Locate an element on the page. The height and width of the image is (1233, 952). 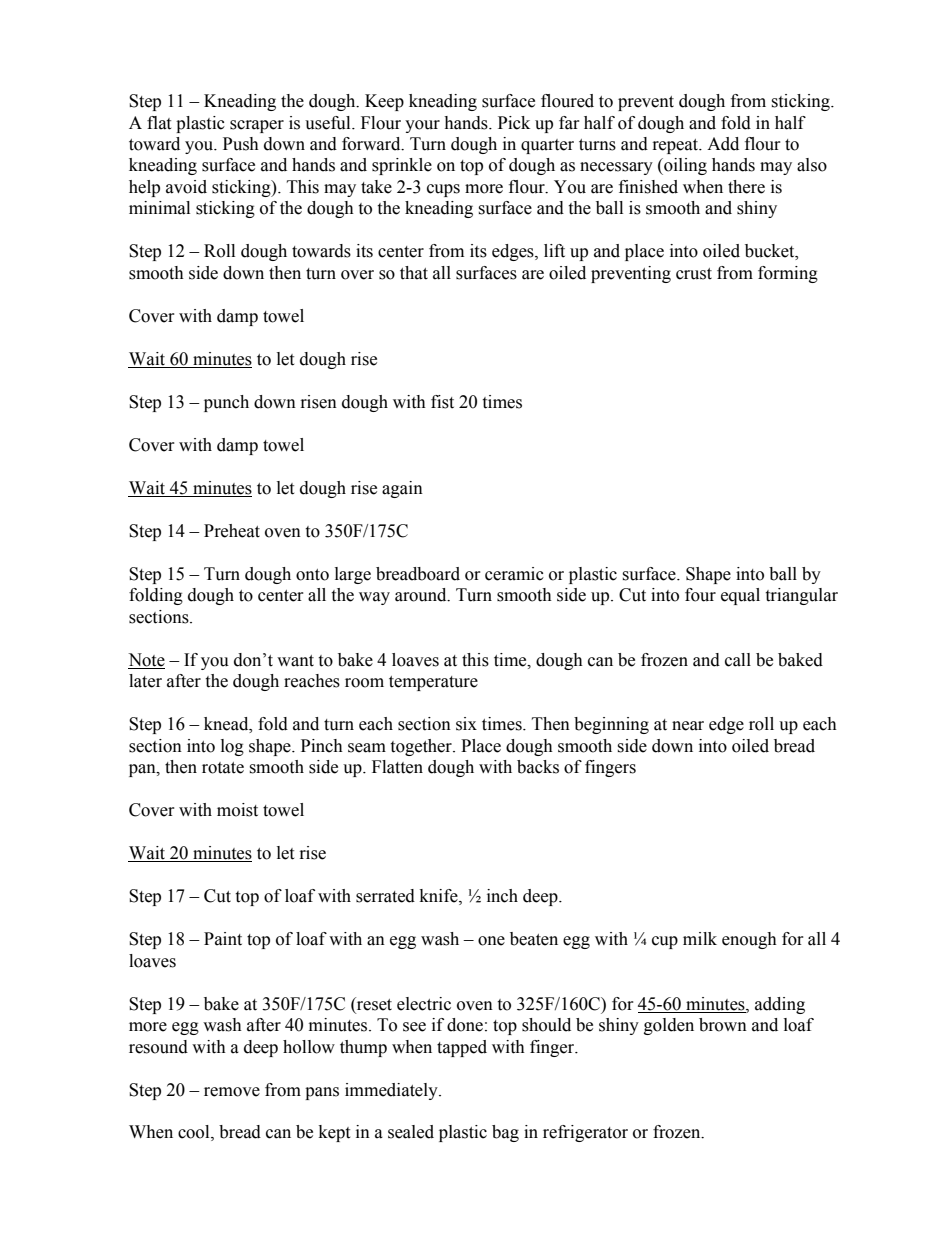
equal is located at coordinates (740, 596).
